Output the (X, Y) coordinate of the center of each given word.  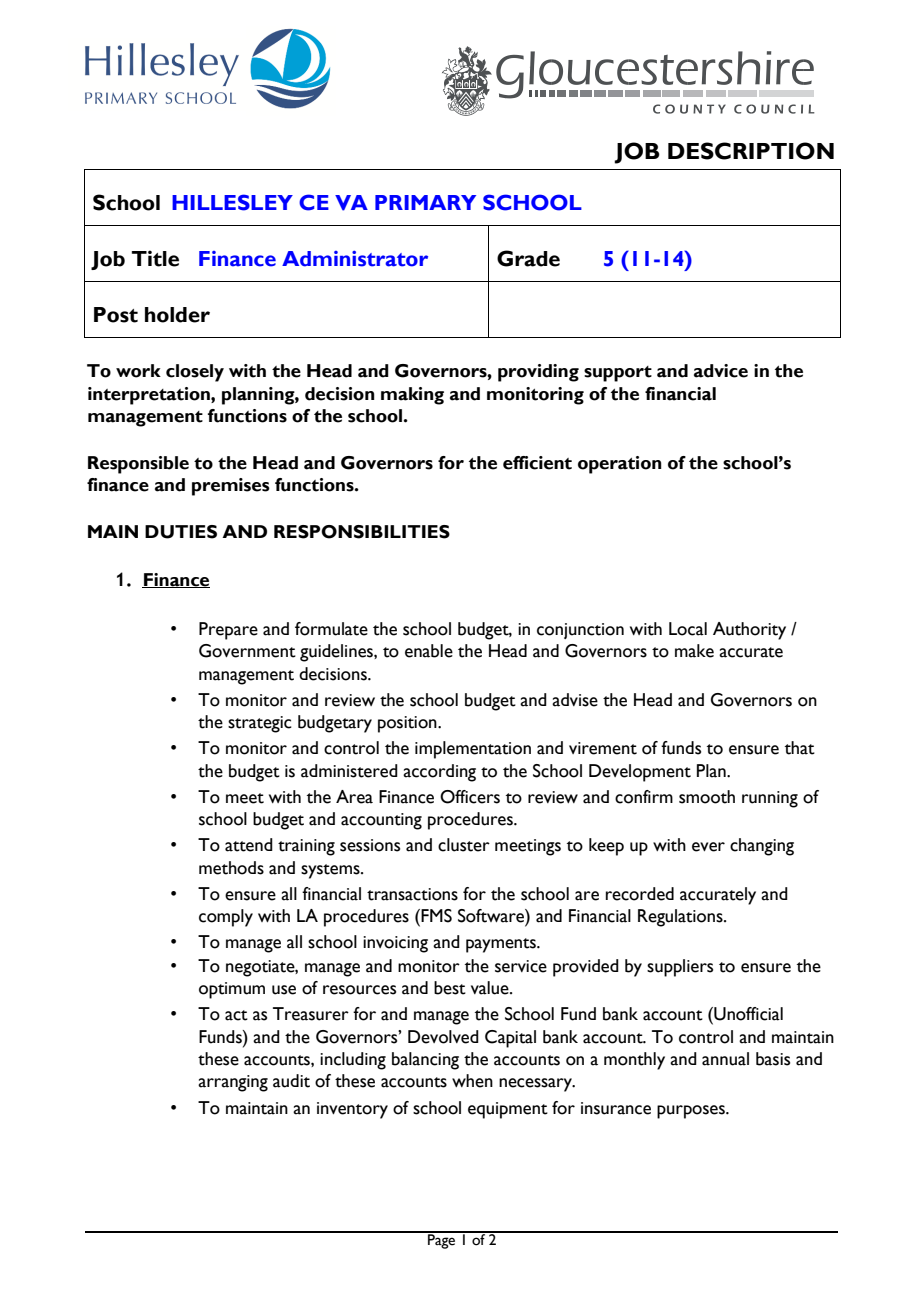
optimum (232, 990)
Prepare (228, 631)
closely (195, 373)
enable (429, 651)
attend (249, 845)
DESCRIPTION (751, 151)
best (450, 988)
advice (721, 371)
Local (688, 629)
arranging (233, 1083)
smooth (707, 797)
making (412, 396)
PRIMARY (425, 202)
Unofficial (747, 1014)
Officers (470, 797)
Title (155, 258)
